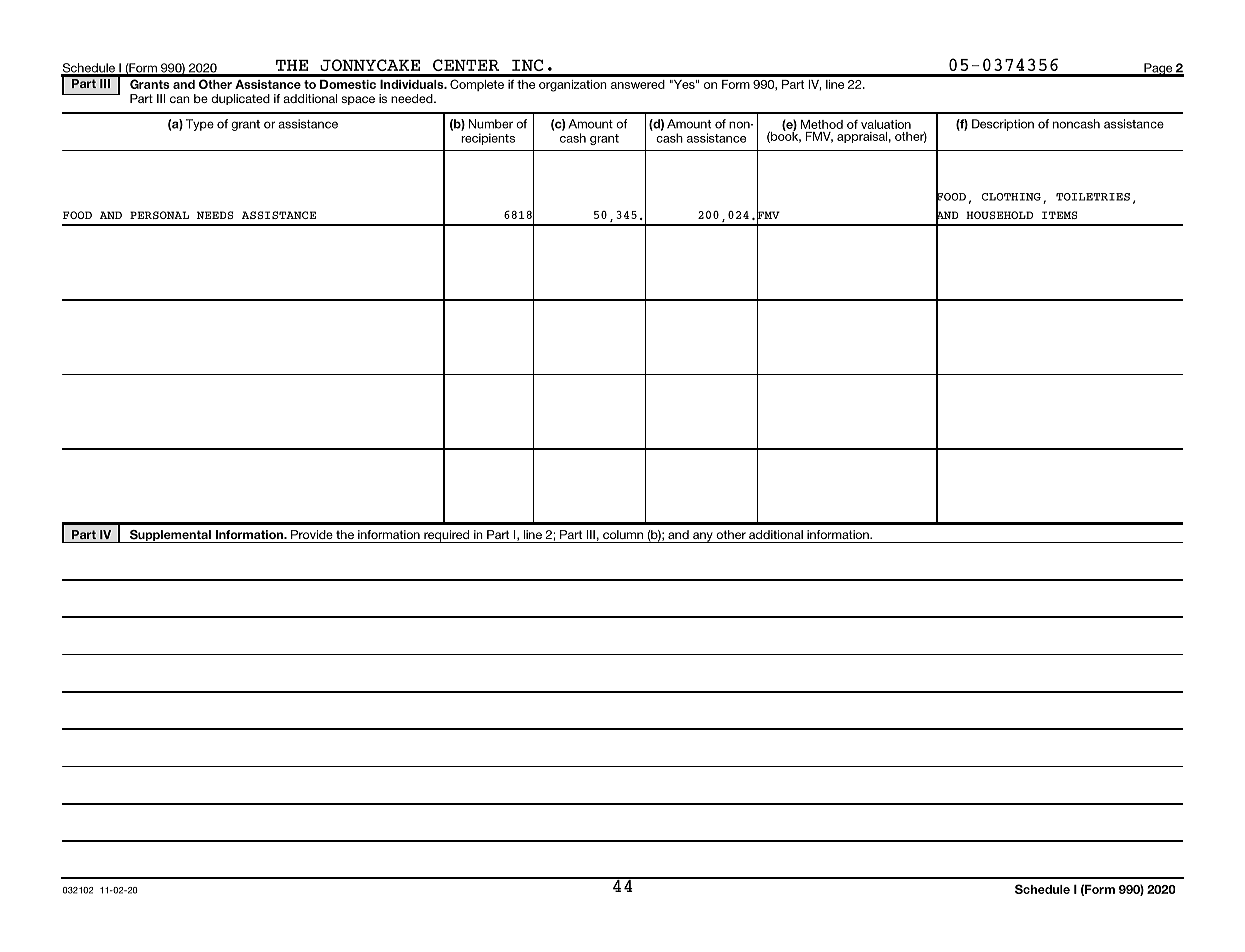  Describe the element at coordinates (240, 99) in the screenshot. I see `duplicated` at that location.
